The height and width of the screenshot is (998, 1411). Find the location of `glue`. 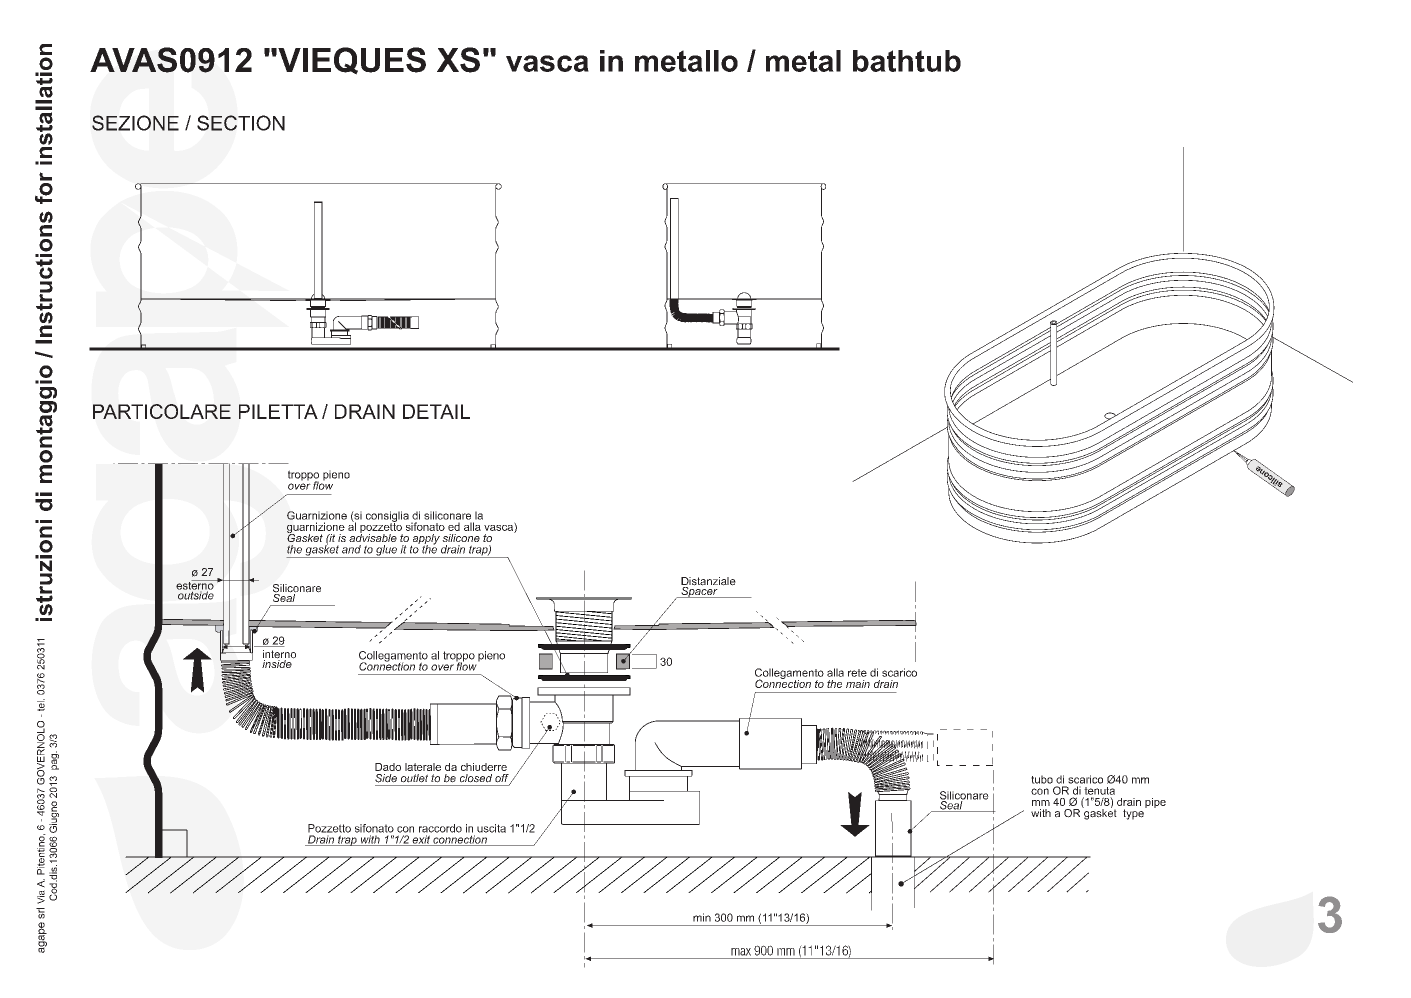

glue is located at coordinates (386, 551).
